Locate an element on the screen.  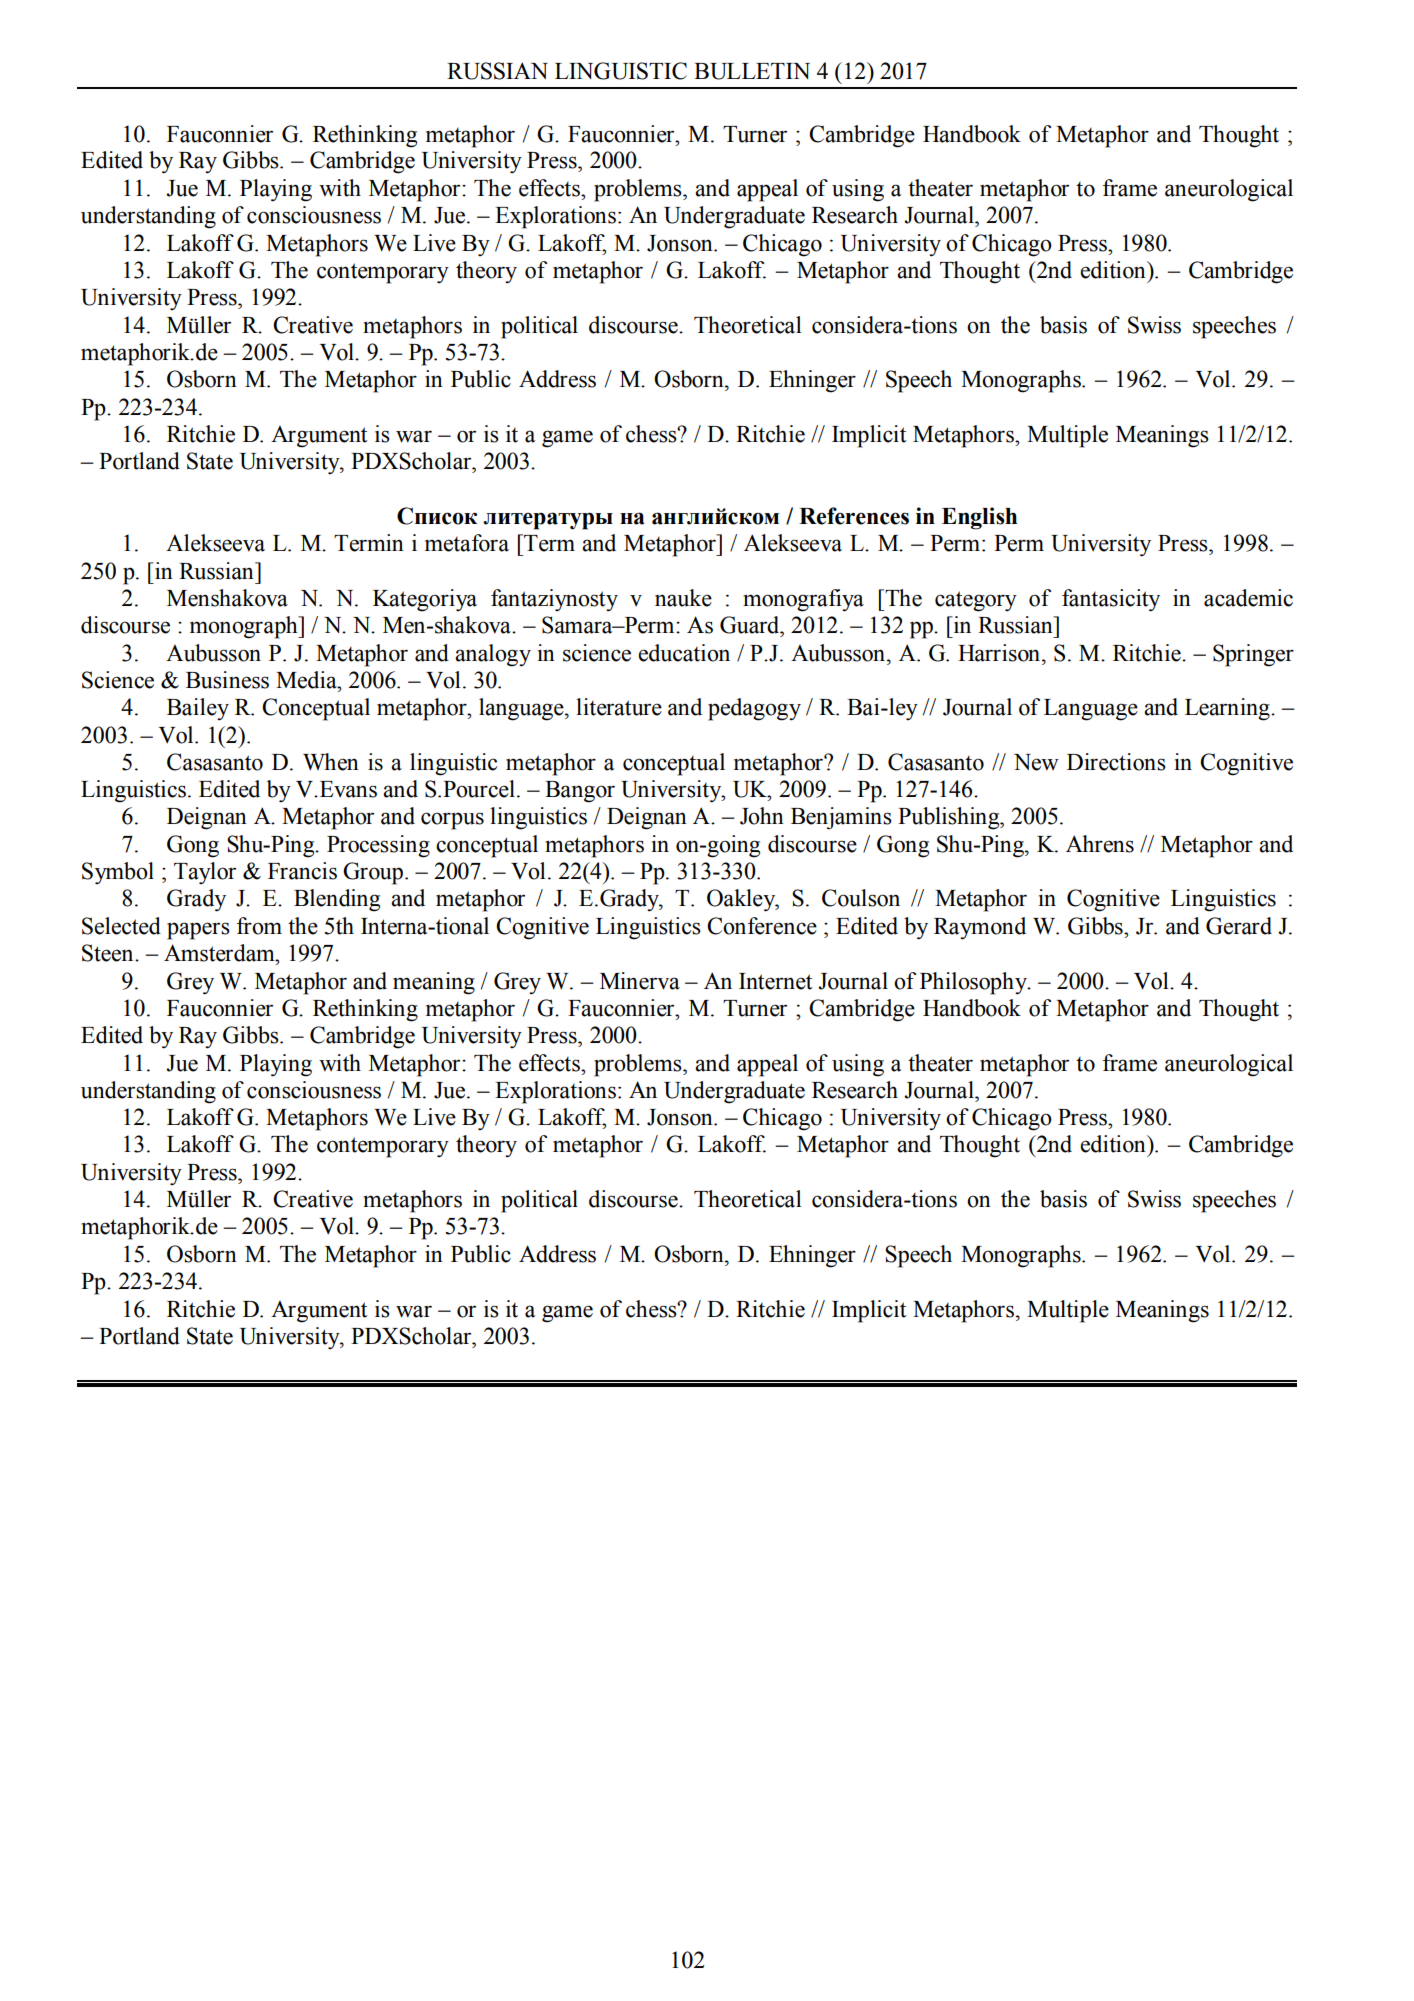
education is located at coordinates (684, 653).
